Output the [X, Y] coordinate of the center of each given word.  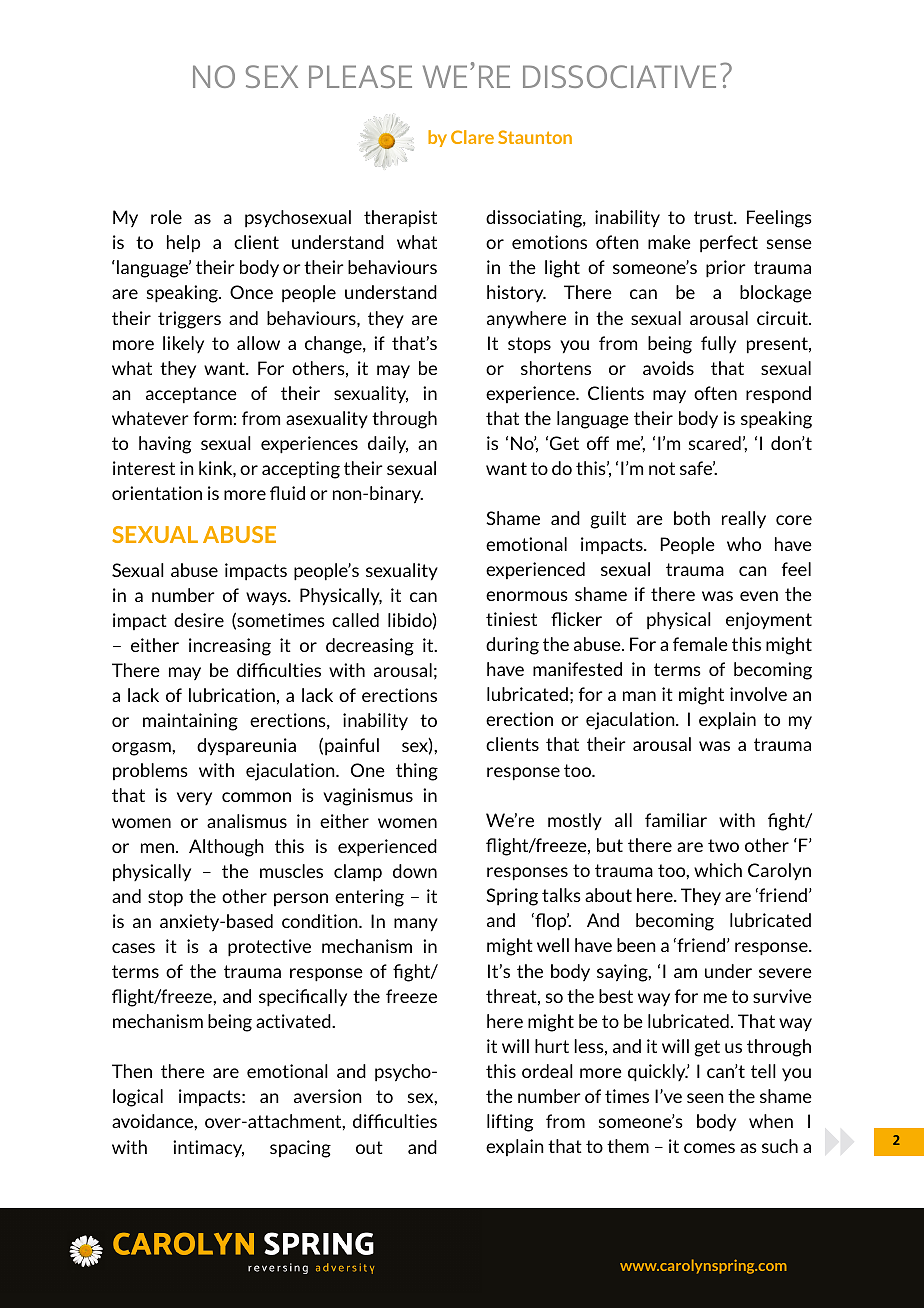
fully [718, 344]
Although [226, 848]
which [718, 870]
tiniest [511, 619]
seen [705, 1098]
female [700, 644]
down [415, 871]
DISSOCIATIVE [619, 76]
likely [183, 344]
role [166, 217]
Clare [472, 137]
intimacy [208, 1148]
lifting [510, 1123]
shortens [556, 368]
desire [199, 620]
